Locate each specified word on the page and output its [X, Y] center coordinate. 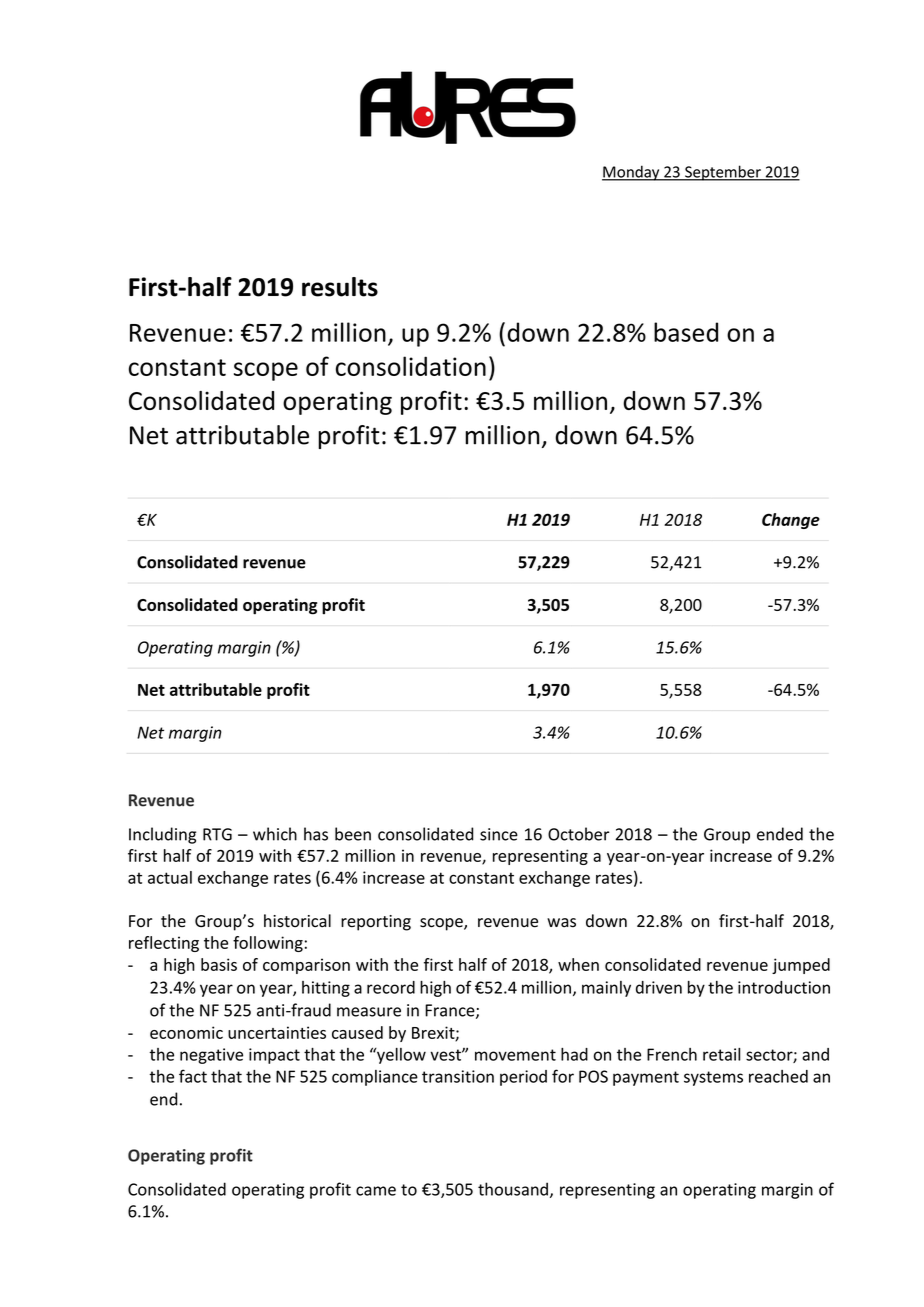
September [723, 173]
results [340, 287]
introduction [784, 987]
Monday [632, 173]
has [316, 834]
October [579, 834]
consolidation [411, 366]
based [686, 332]
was [561, 923]
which [275, 834]
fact [193, 1076]
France [451, 1011]
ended [780, 834]
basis [219, 964]
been [353, 834]
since [499, 834]
